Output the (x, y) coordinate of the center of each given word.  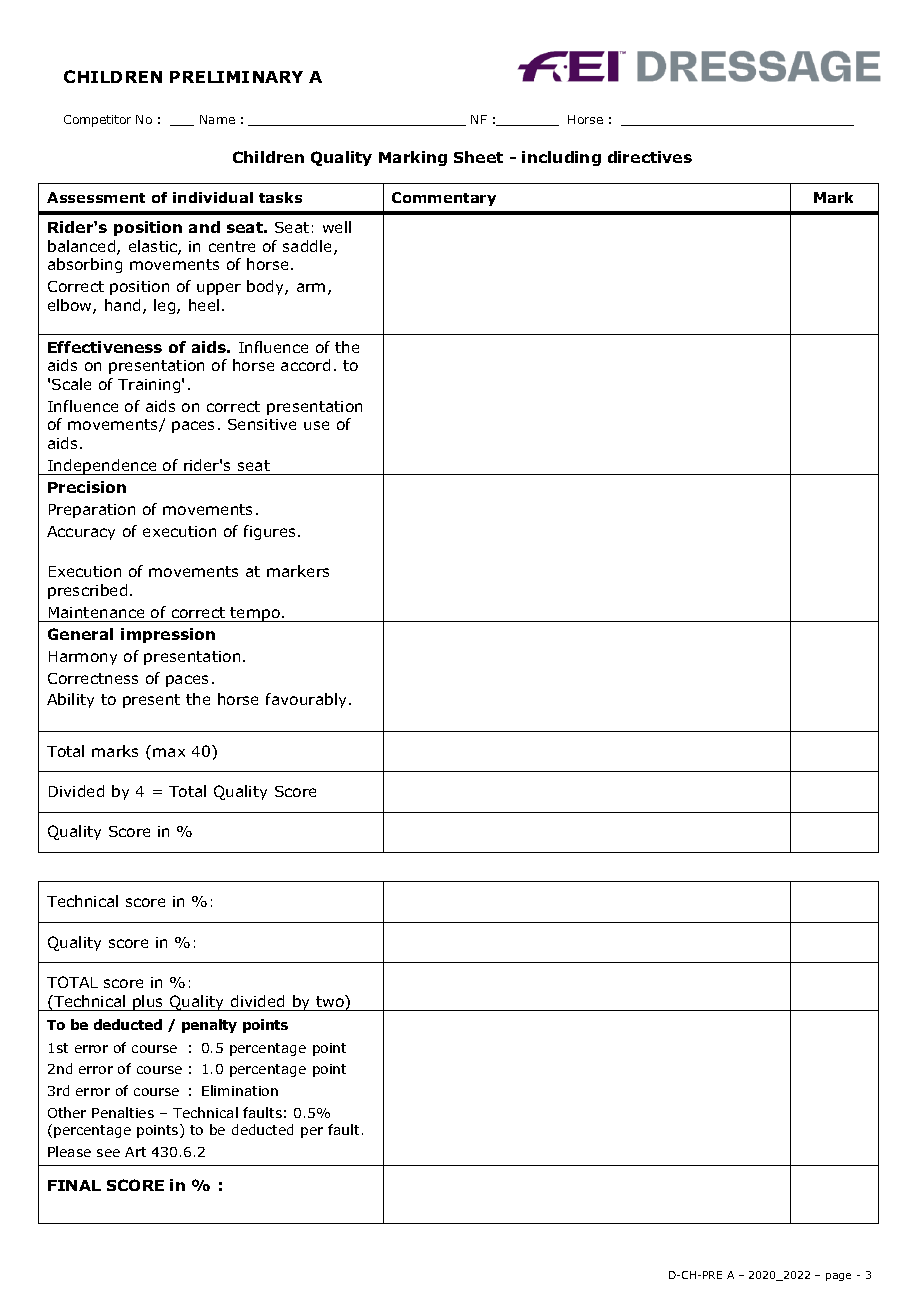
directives (650, 157)
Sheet (478, 157)
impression (168, 635)
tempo (255, 614)
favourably (308, 700)
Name (217, 119)
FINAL (74, 1185)
